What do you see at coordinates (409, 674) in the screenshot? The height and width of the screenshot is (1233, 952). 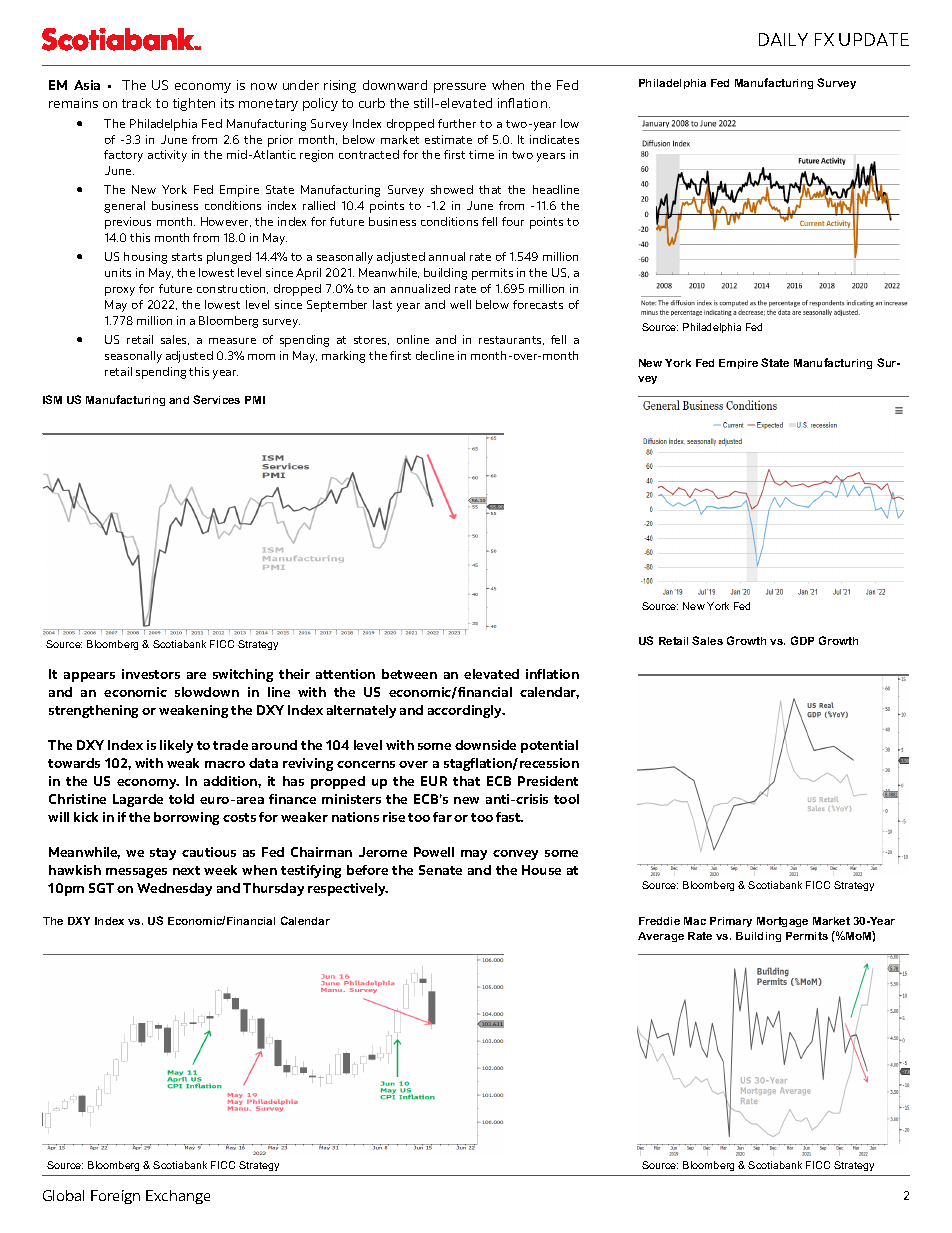 I see `between` at bounding box center [409, 674].
